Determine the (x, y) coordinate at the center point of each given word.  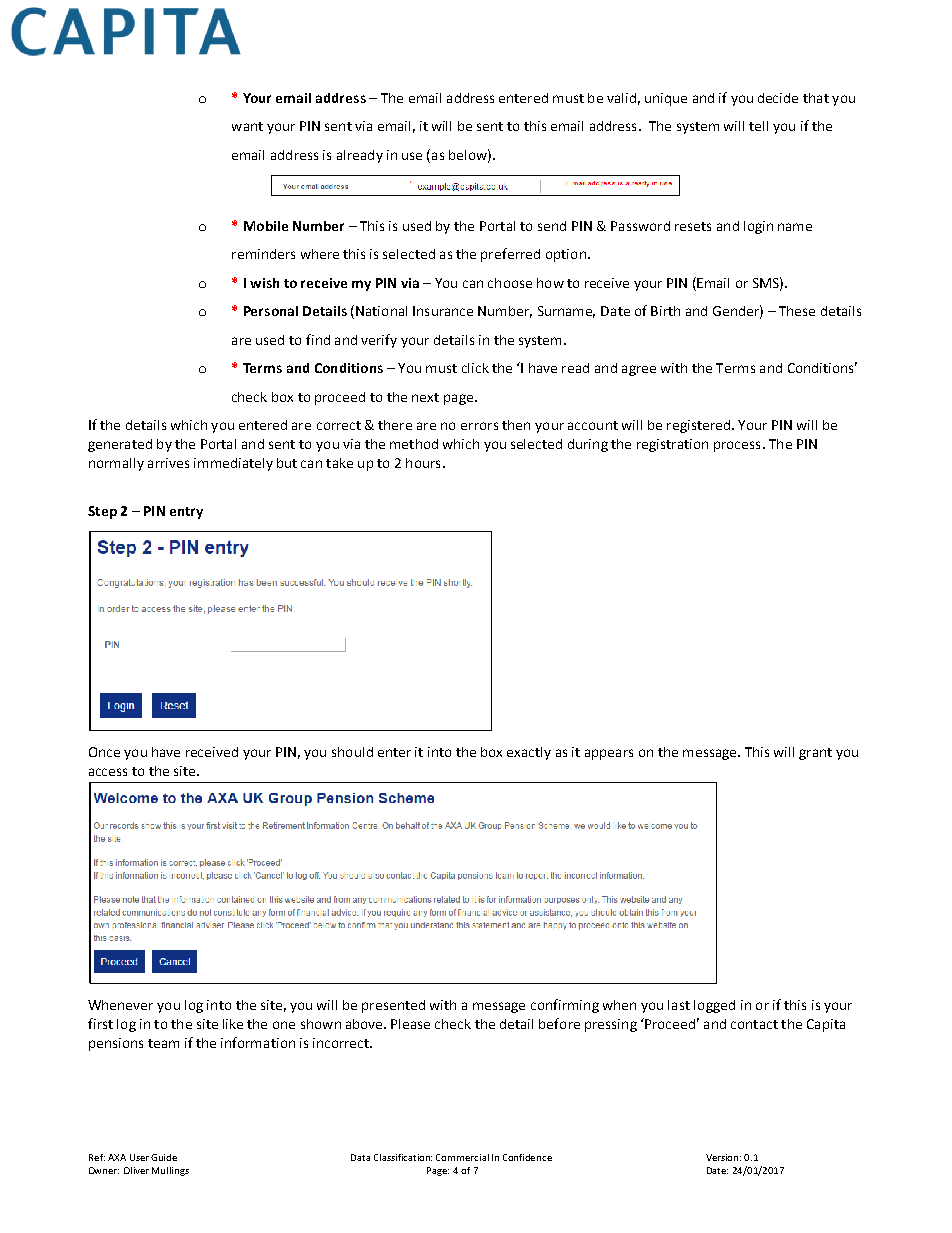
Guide (164, 1157)
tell (758, 126)
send (552, 226)
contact (754, 1024)
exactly (529, 753)
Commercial (462, 1157)
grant (815, 754)
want (247, 126)
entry (186, 513)
